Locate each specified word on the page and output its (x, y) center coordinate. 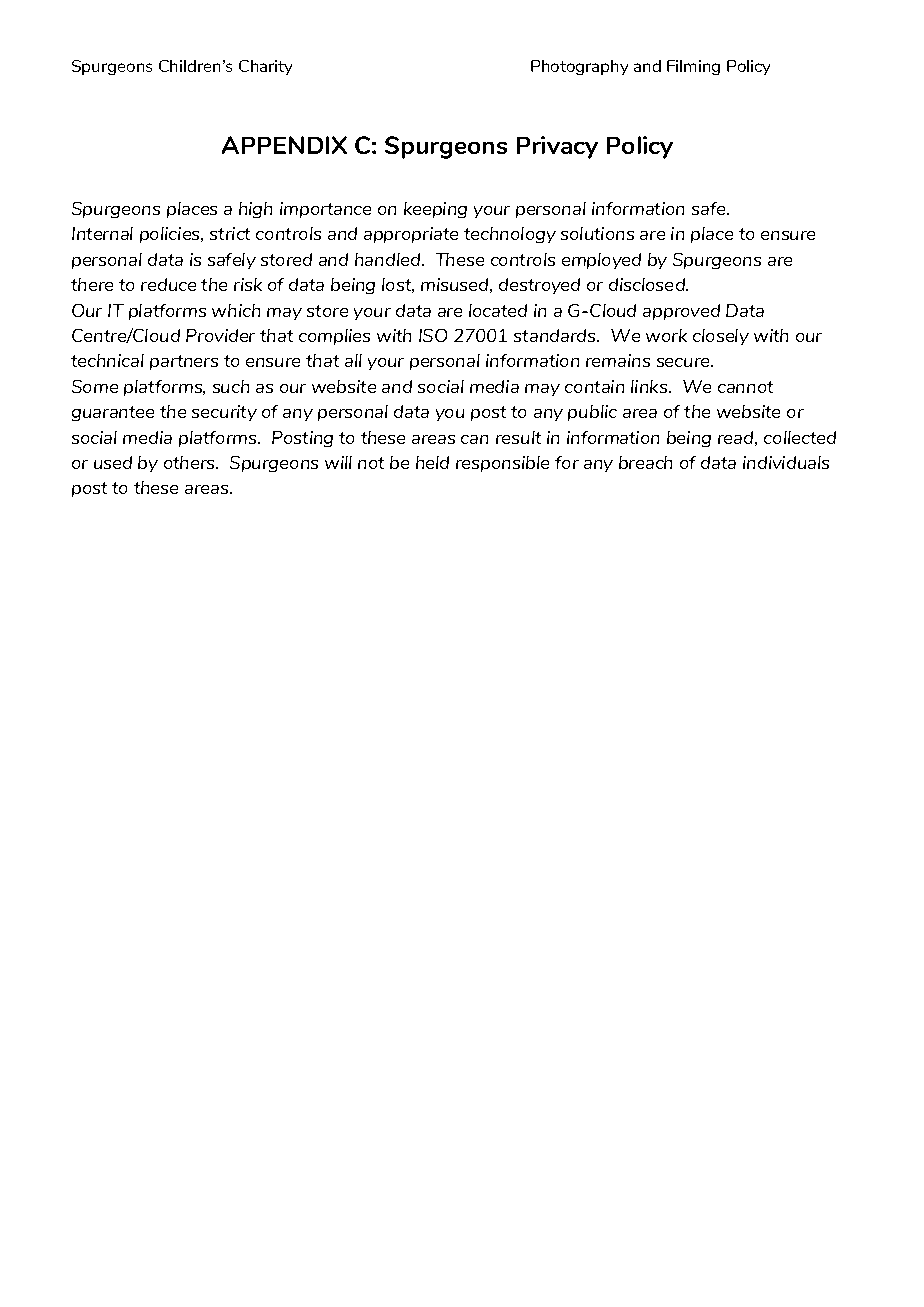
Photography (579, 67)
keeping (435, 210)
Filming (693, 67)
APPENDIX (284, 145)
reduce (168, 284)
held (432, 462)
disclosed (648, 284)
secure (684, 362)
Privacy (557, 147)
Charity (265, 67)
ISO (433, 335)
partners (184, 362)
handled (389, 259)
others (190, 462)
